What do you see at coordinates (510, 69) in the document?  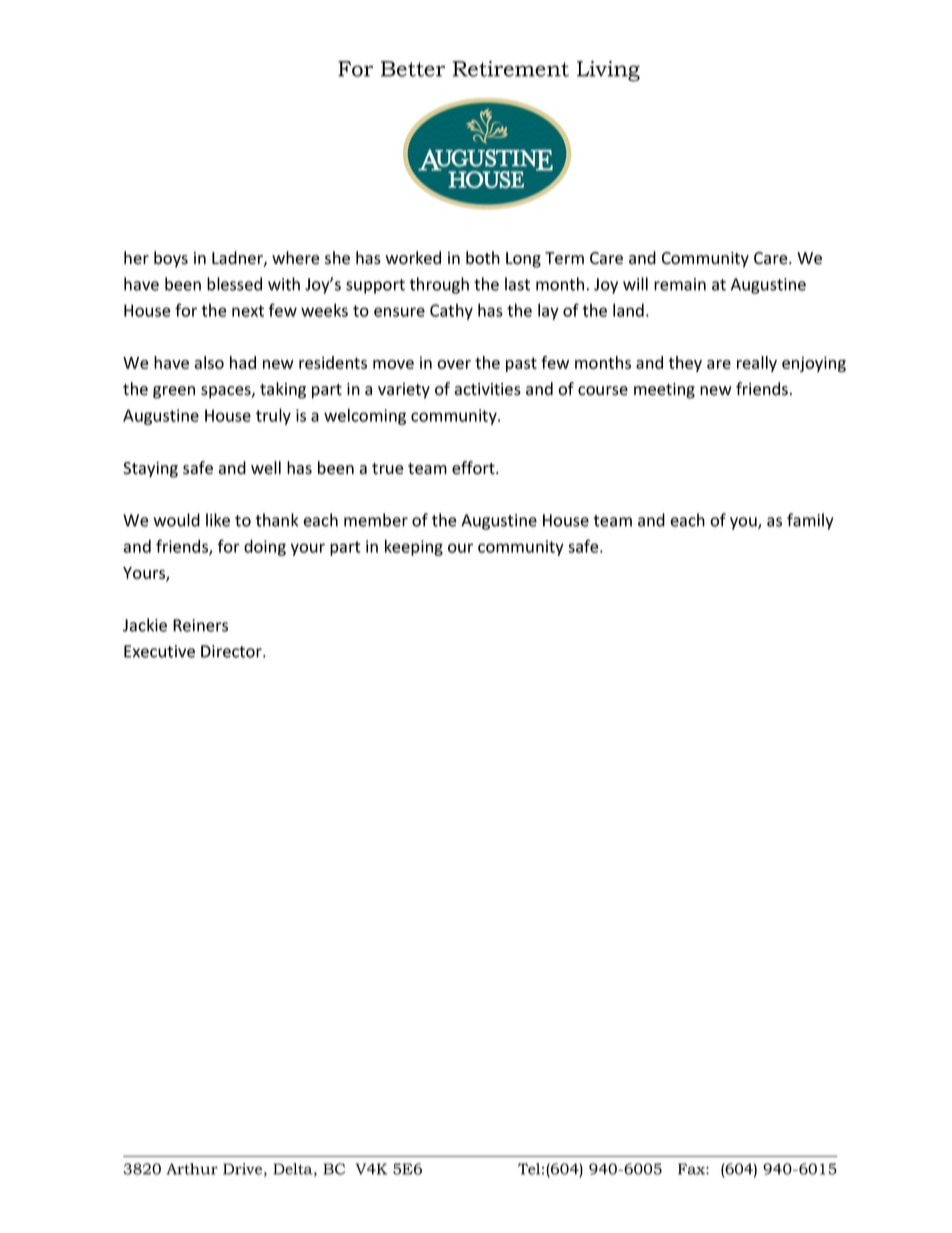 I see `Retirement` at bounding box center [510, 69].
